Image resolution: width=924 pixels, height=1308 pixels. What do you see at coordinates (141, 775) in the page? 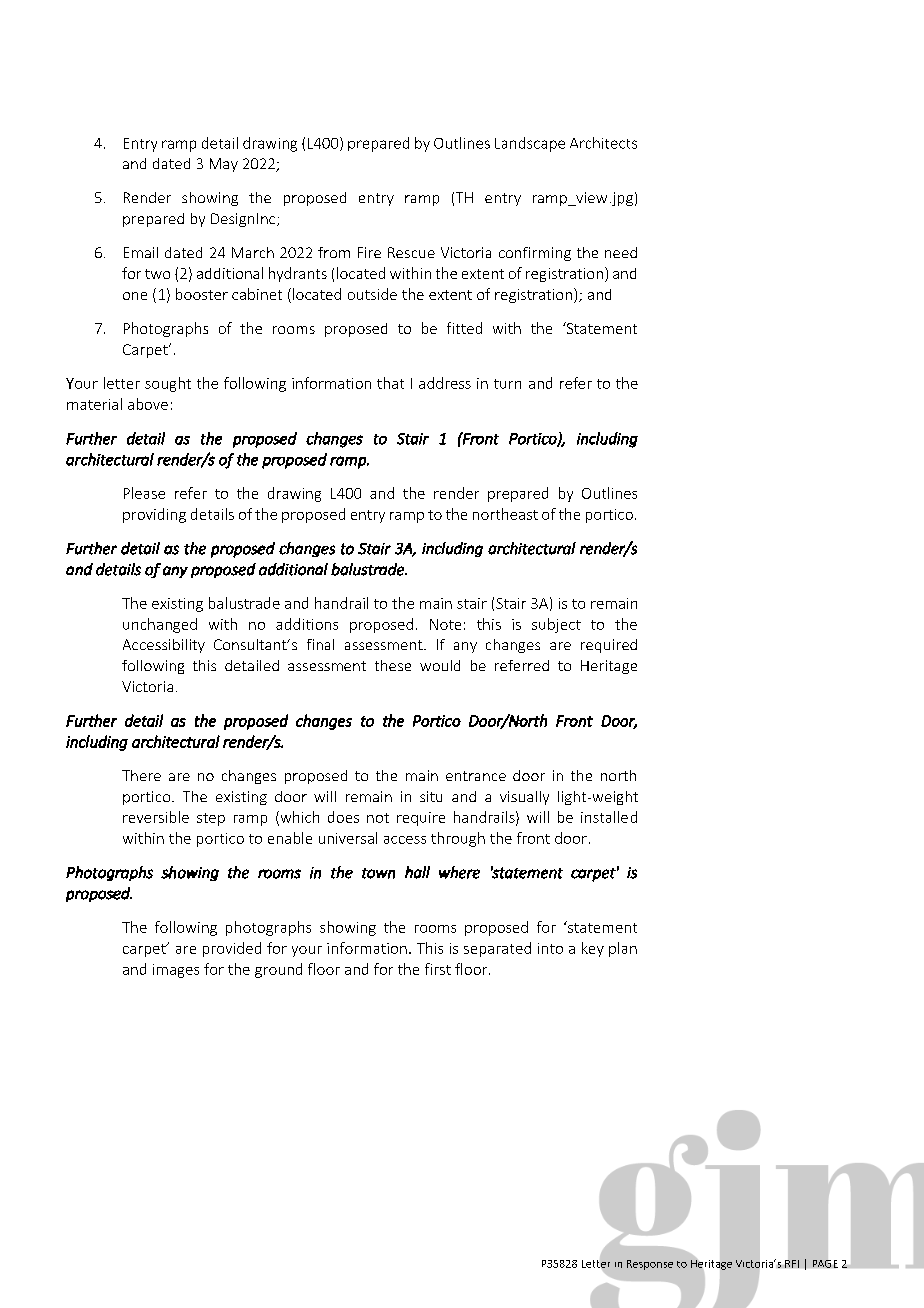
I see `There` at bounding box center [141, 775].
